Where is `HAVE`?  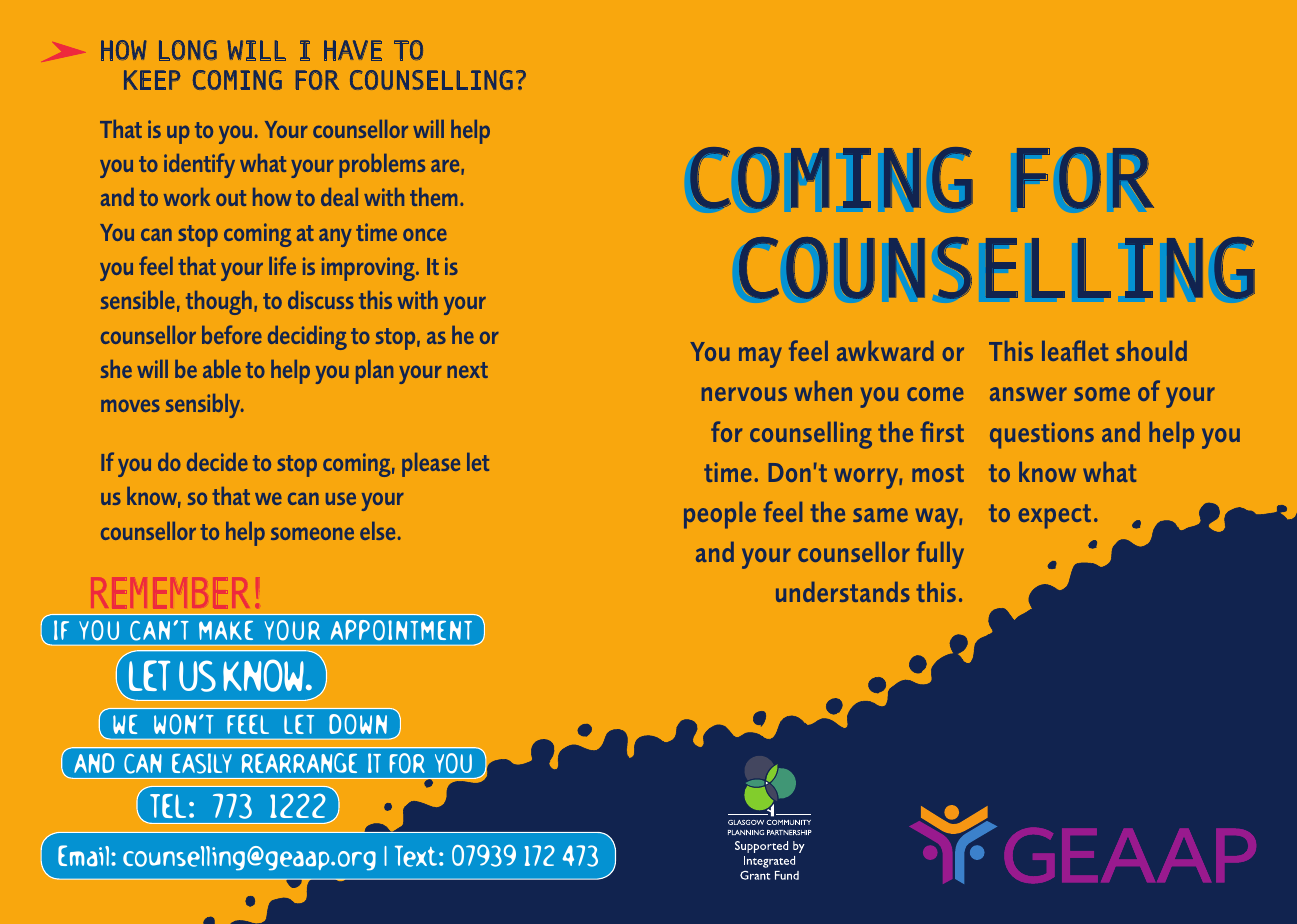
HAVE is located at coordinates (353, 50).
